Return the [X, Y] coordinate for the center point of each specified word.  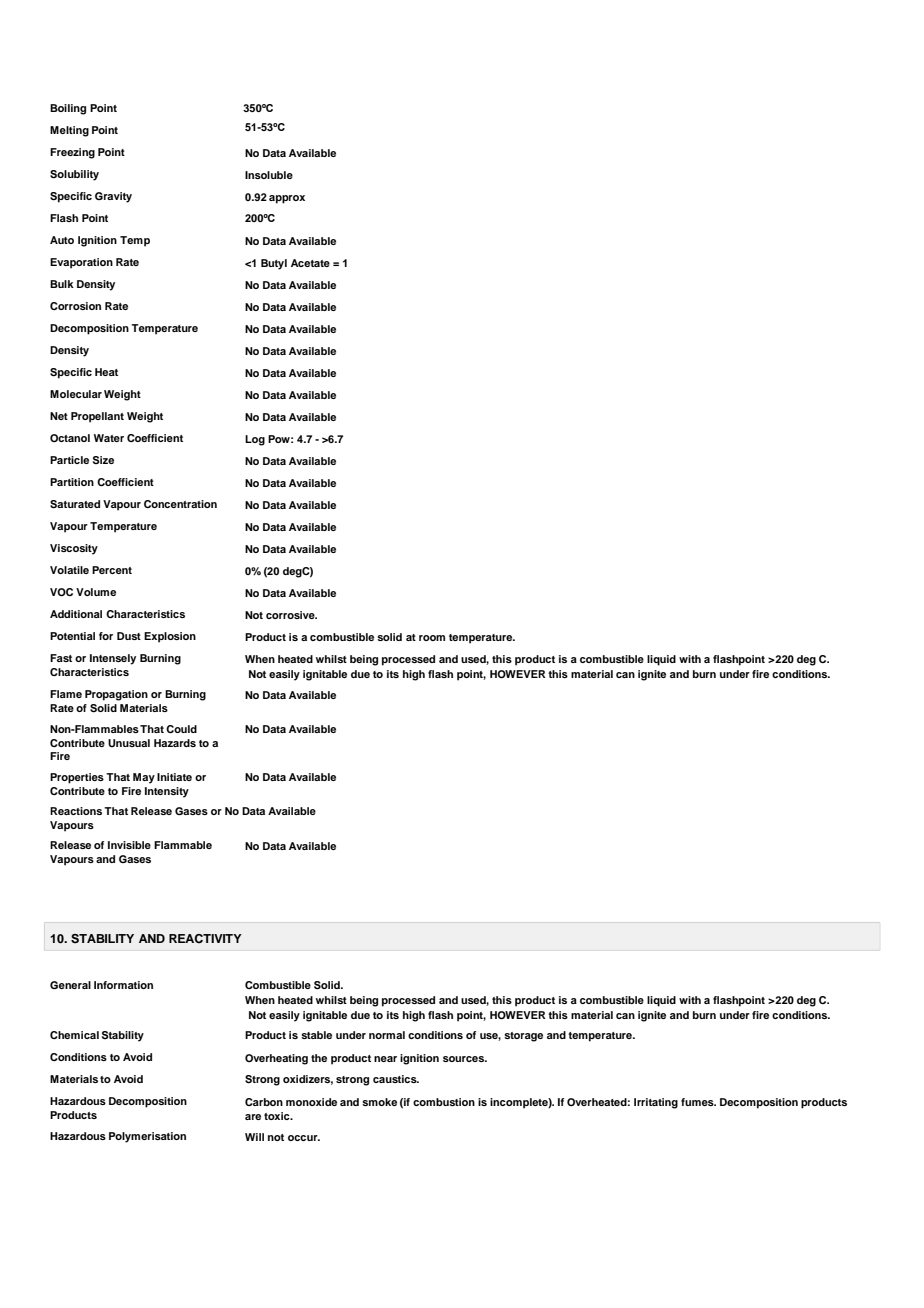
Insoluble [269, 175]
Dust [129, 636]
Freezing [72, 153]
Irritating [656, 1103]
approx [287, 199]
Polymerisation [147, 1137]
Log [255, 440]
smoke [379, 1102]
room [432, 638]
